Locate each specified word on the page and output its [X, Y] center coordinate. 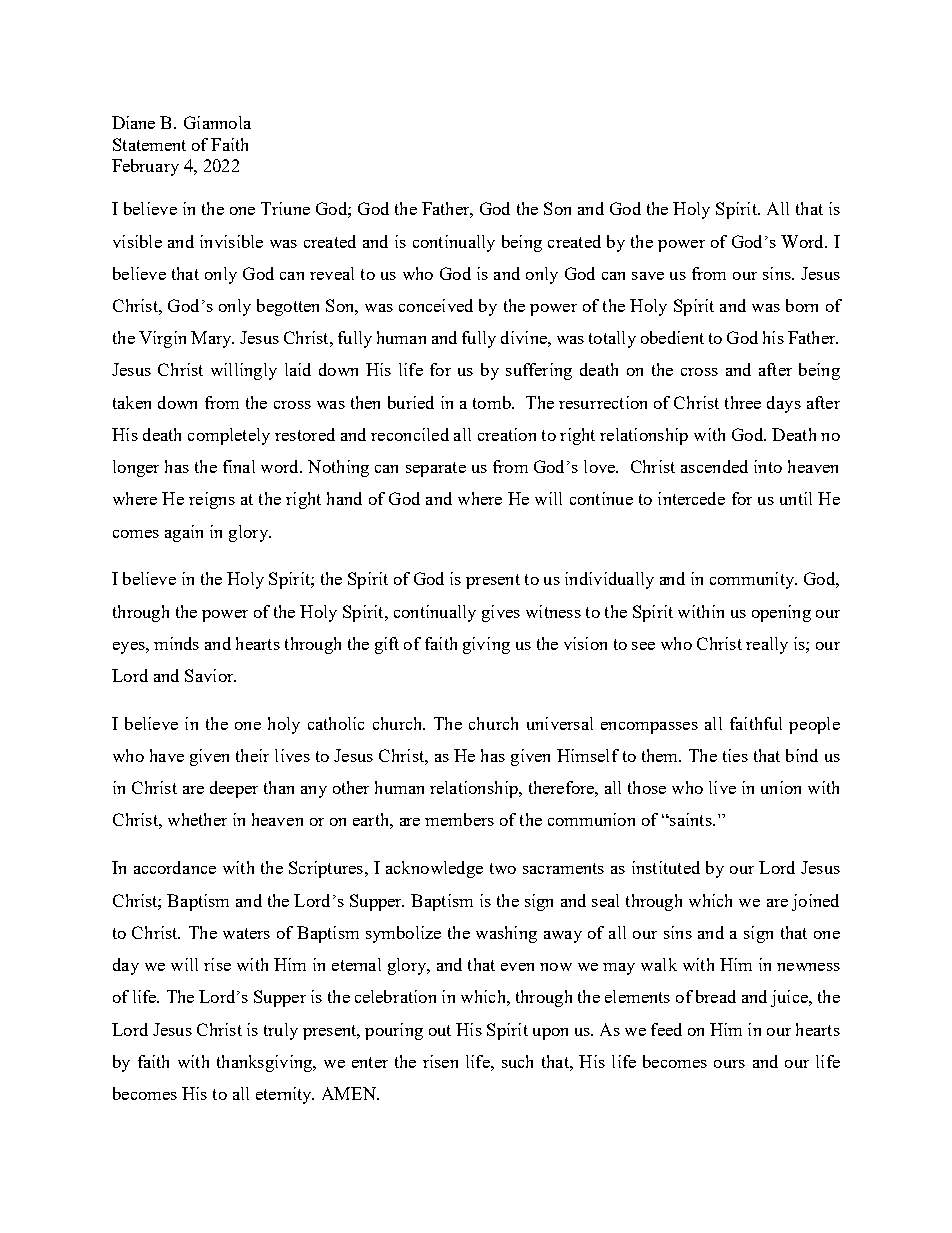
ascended [714, 466]
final [239, 466]
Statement [149, 144]
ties [735, 755]
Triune [285, 208]
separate [436, 469]
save [648, 276]
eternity [285, 1095]
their [252, 755]
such [517, 1061]
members [459, 819]
